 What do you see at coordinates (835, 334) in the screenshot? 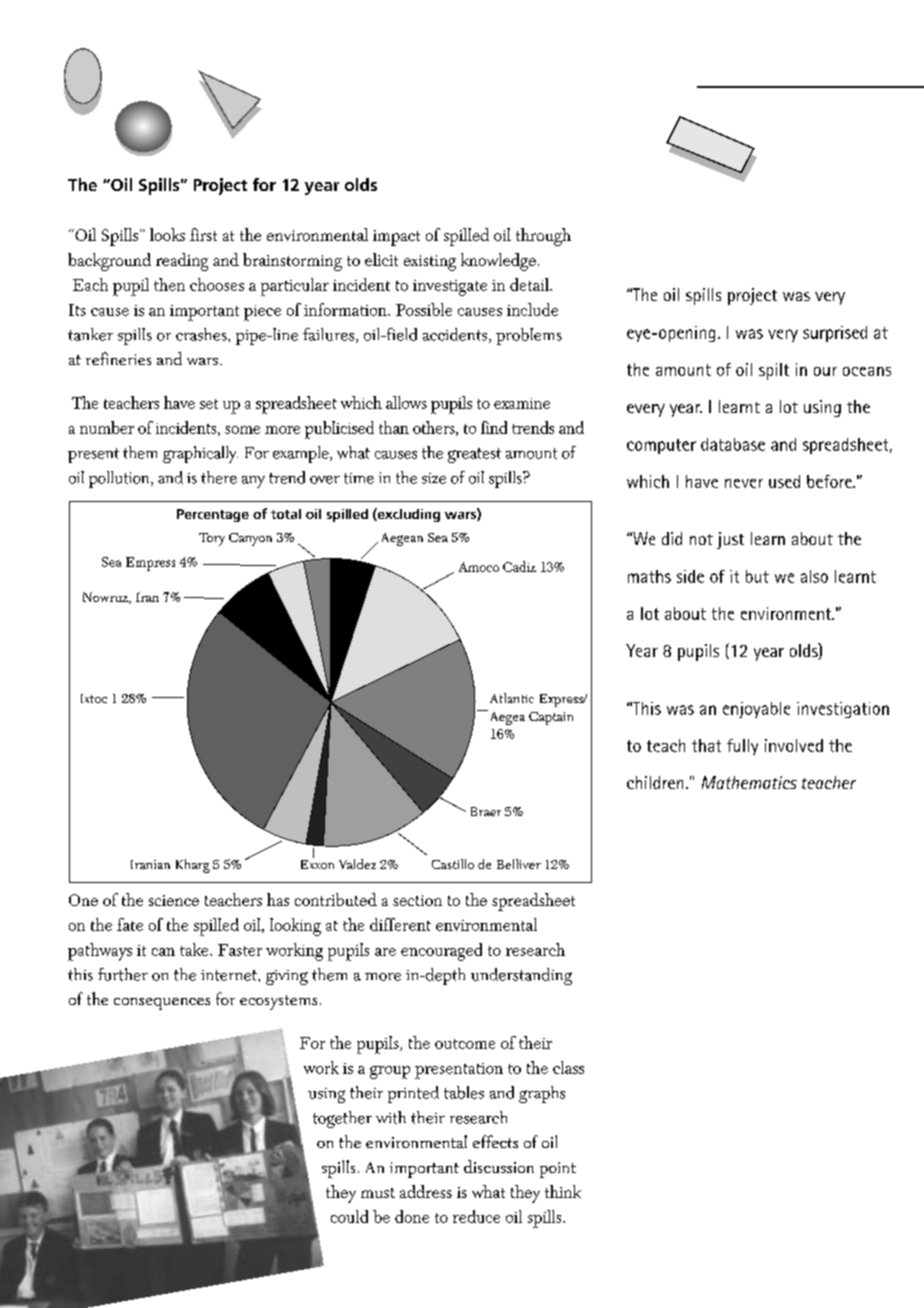
I see `surprised` at bounding box center [835, 334].
